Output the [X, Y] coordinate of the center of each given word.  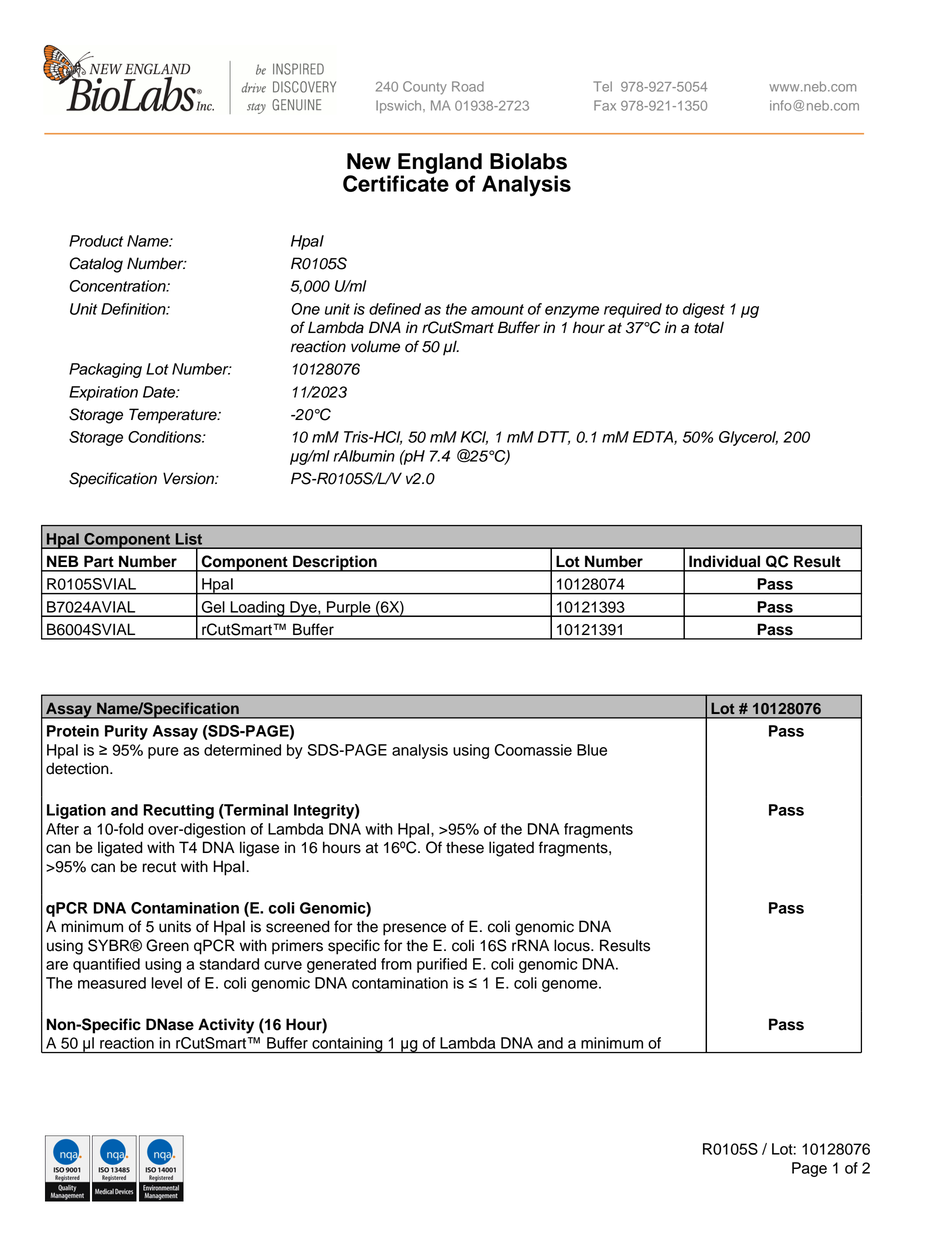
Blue [592, 750]
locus [573, 945]
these [465, 847]
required [633, 310]
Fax [605, 105]
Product [96, 241]
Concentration [119, 286]
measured [112, 983]
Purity [126, 732]
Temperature [174, 416]
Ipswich [400, 106]
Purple [349, 609]
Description [335, 563]
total [709, 327]
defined [395, 309]
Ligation [76, 811]
